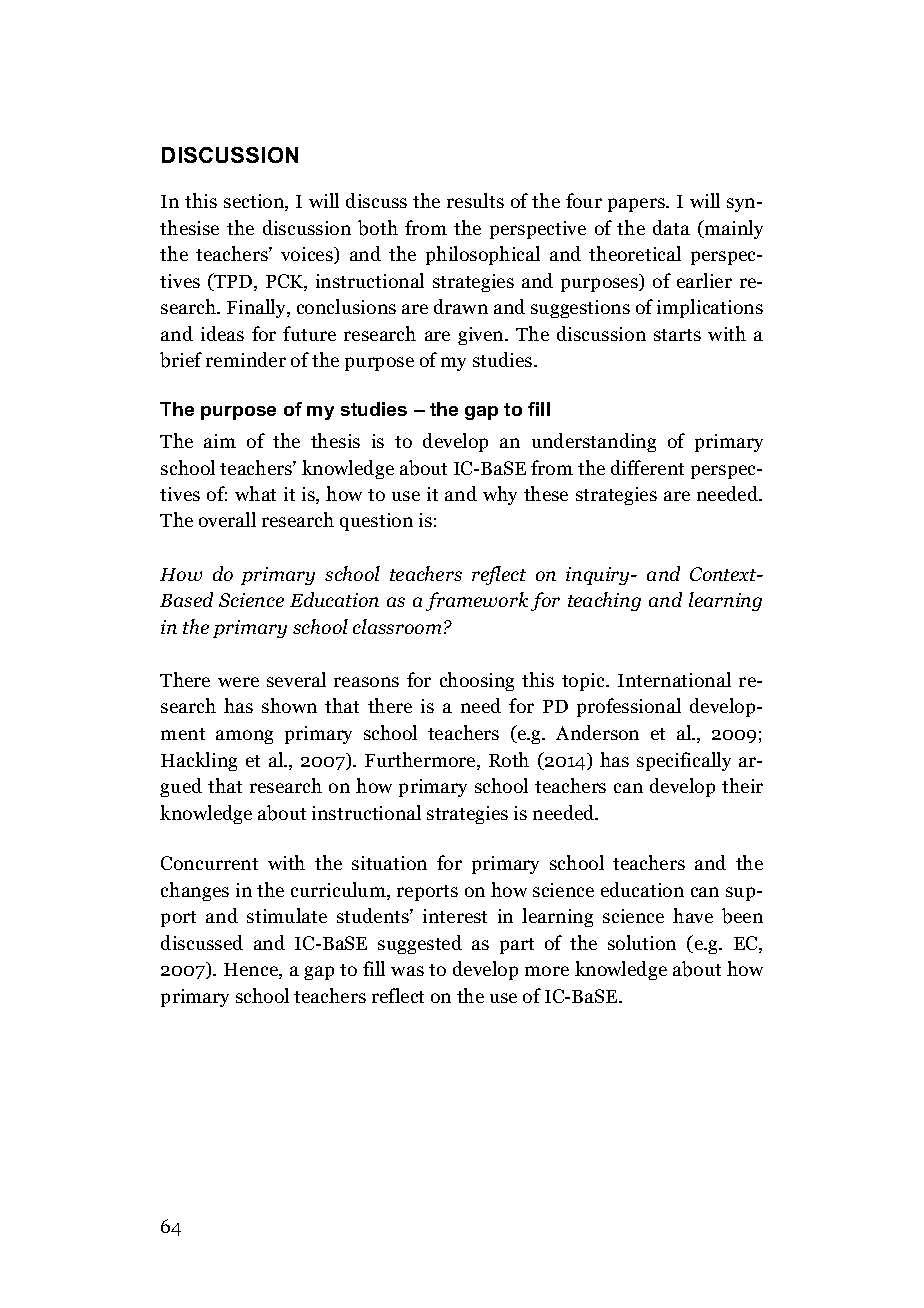 The width and height of the page is (924, 1308). Describe the element at coordinates (255, 493) in the page. I see `what` at that location.
